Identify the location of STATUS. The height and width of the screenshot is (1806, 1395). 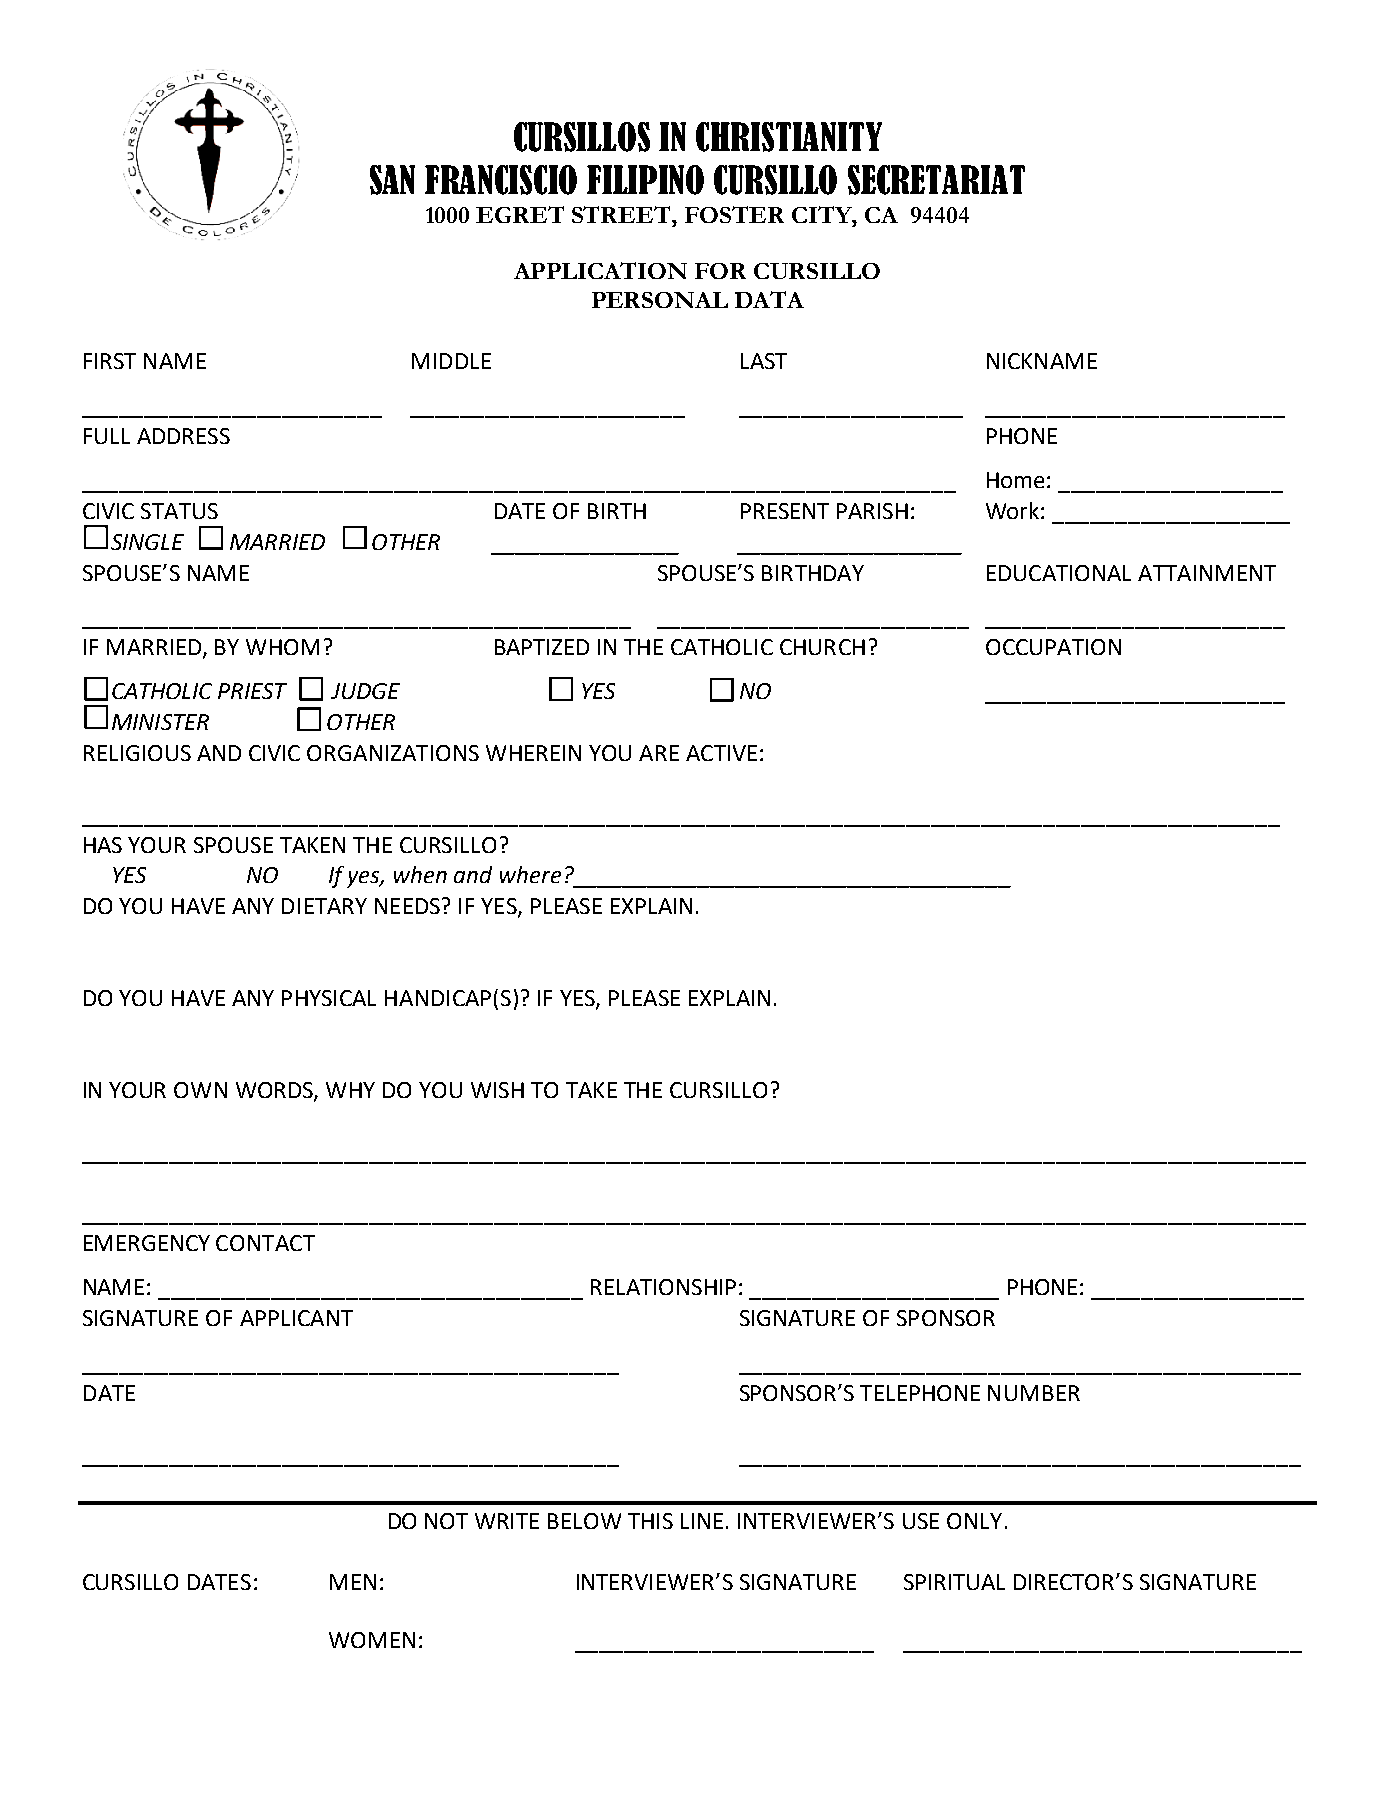
(179, 511).
